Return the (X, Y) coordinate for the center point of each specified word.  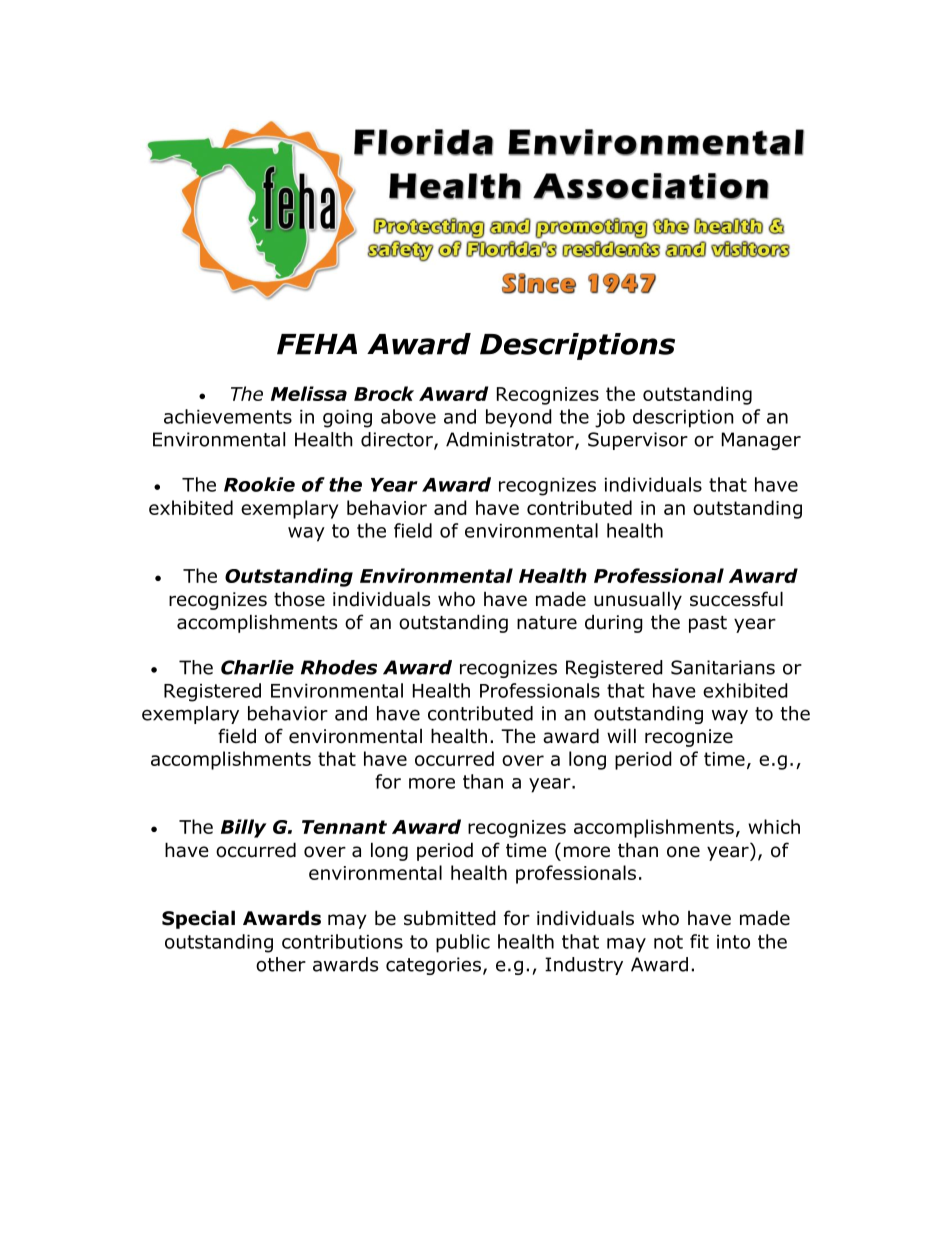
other (281, 964)
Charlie (257, 667)
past (708, 624)
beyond (519, 418)
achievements (228, 416)
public (463, 943)
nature (547, 623)
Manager (761, 441)
